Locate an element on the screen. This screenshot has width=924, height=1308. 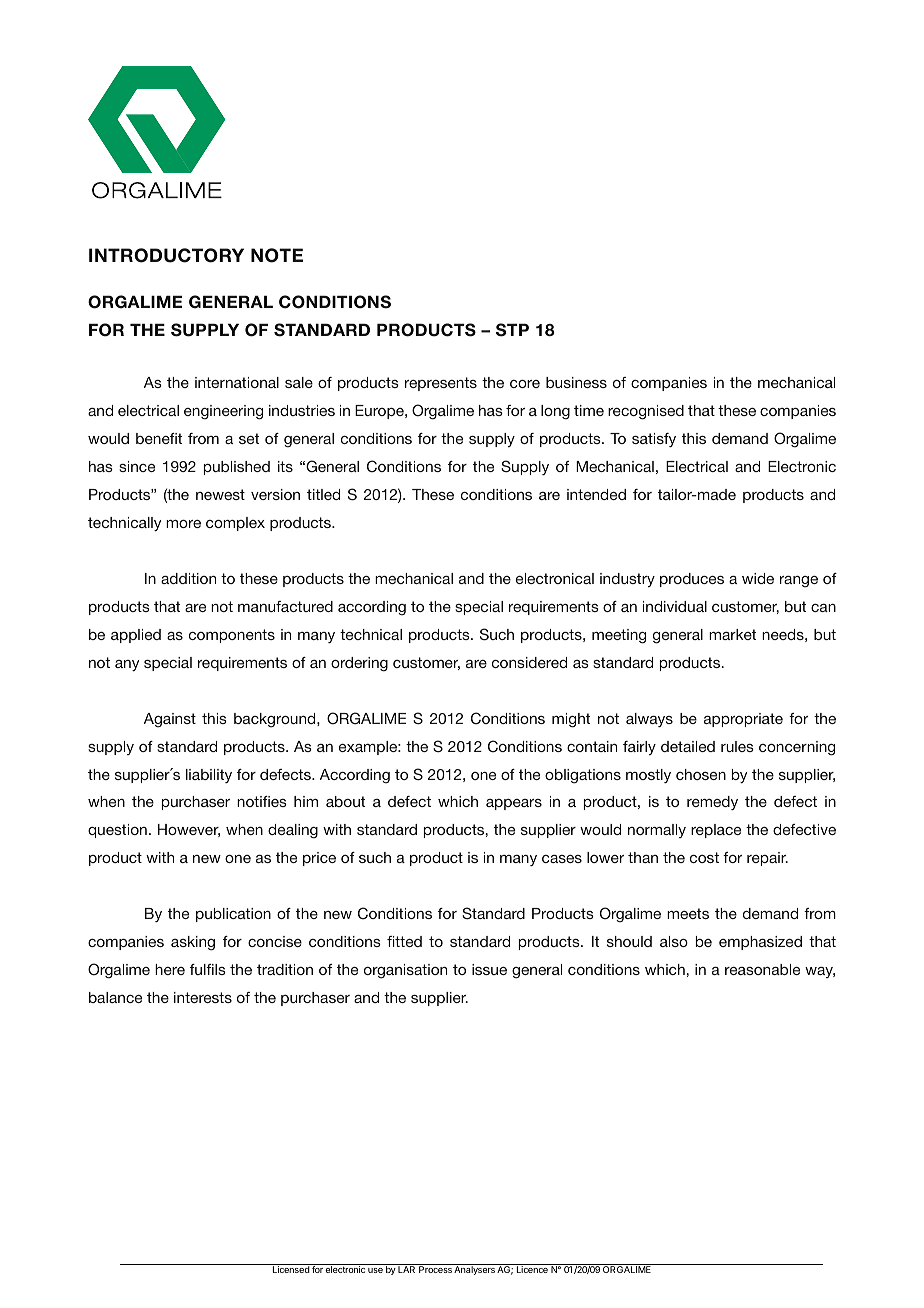
long is located at coordinates (555, 412).
